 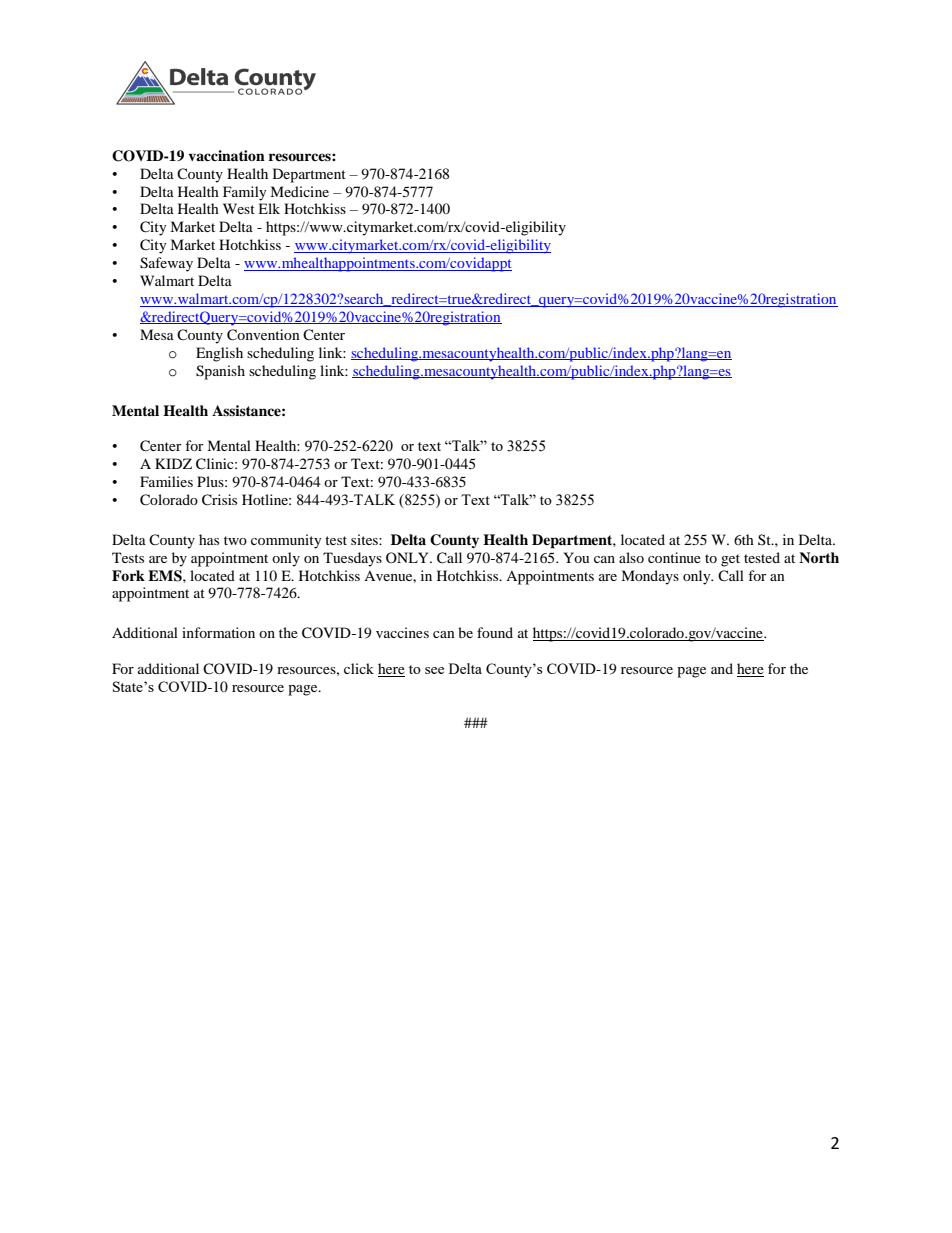 I want to click on Spanish, so click(x=220, y=372).
